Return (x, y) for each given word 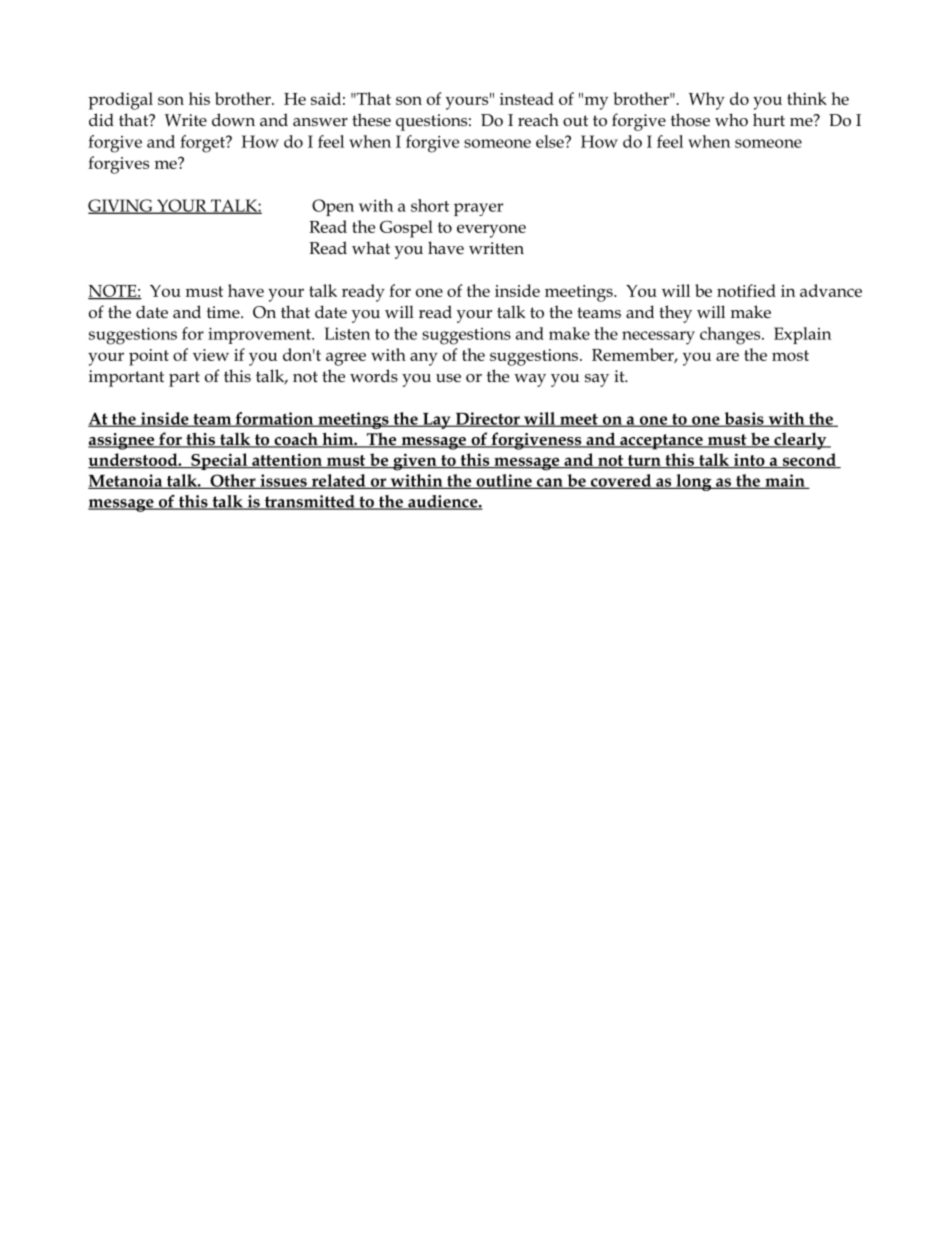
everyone (491, 231)
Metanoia (126, 481)
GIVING (121, 206)
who (731, 120)
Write (186, 120)
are (727, 356)
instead (527, 98)
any (424, 359)
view (211, 355)
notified (746, 290)
